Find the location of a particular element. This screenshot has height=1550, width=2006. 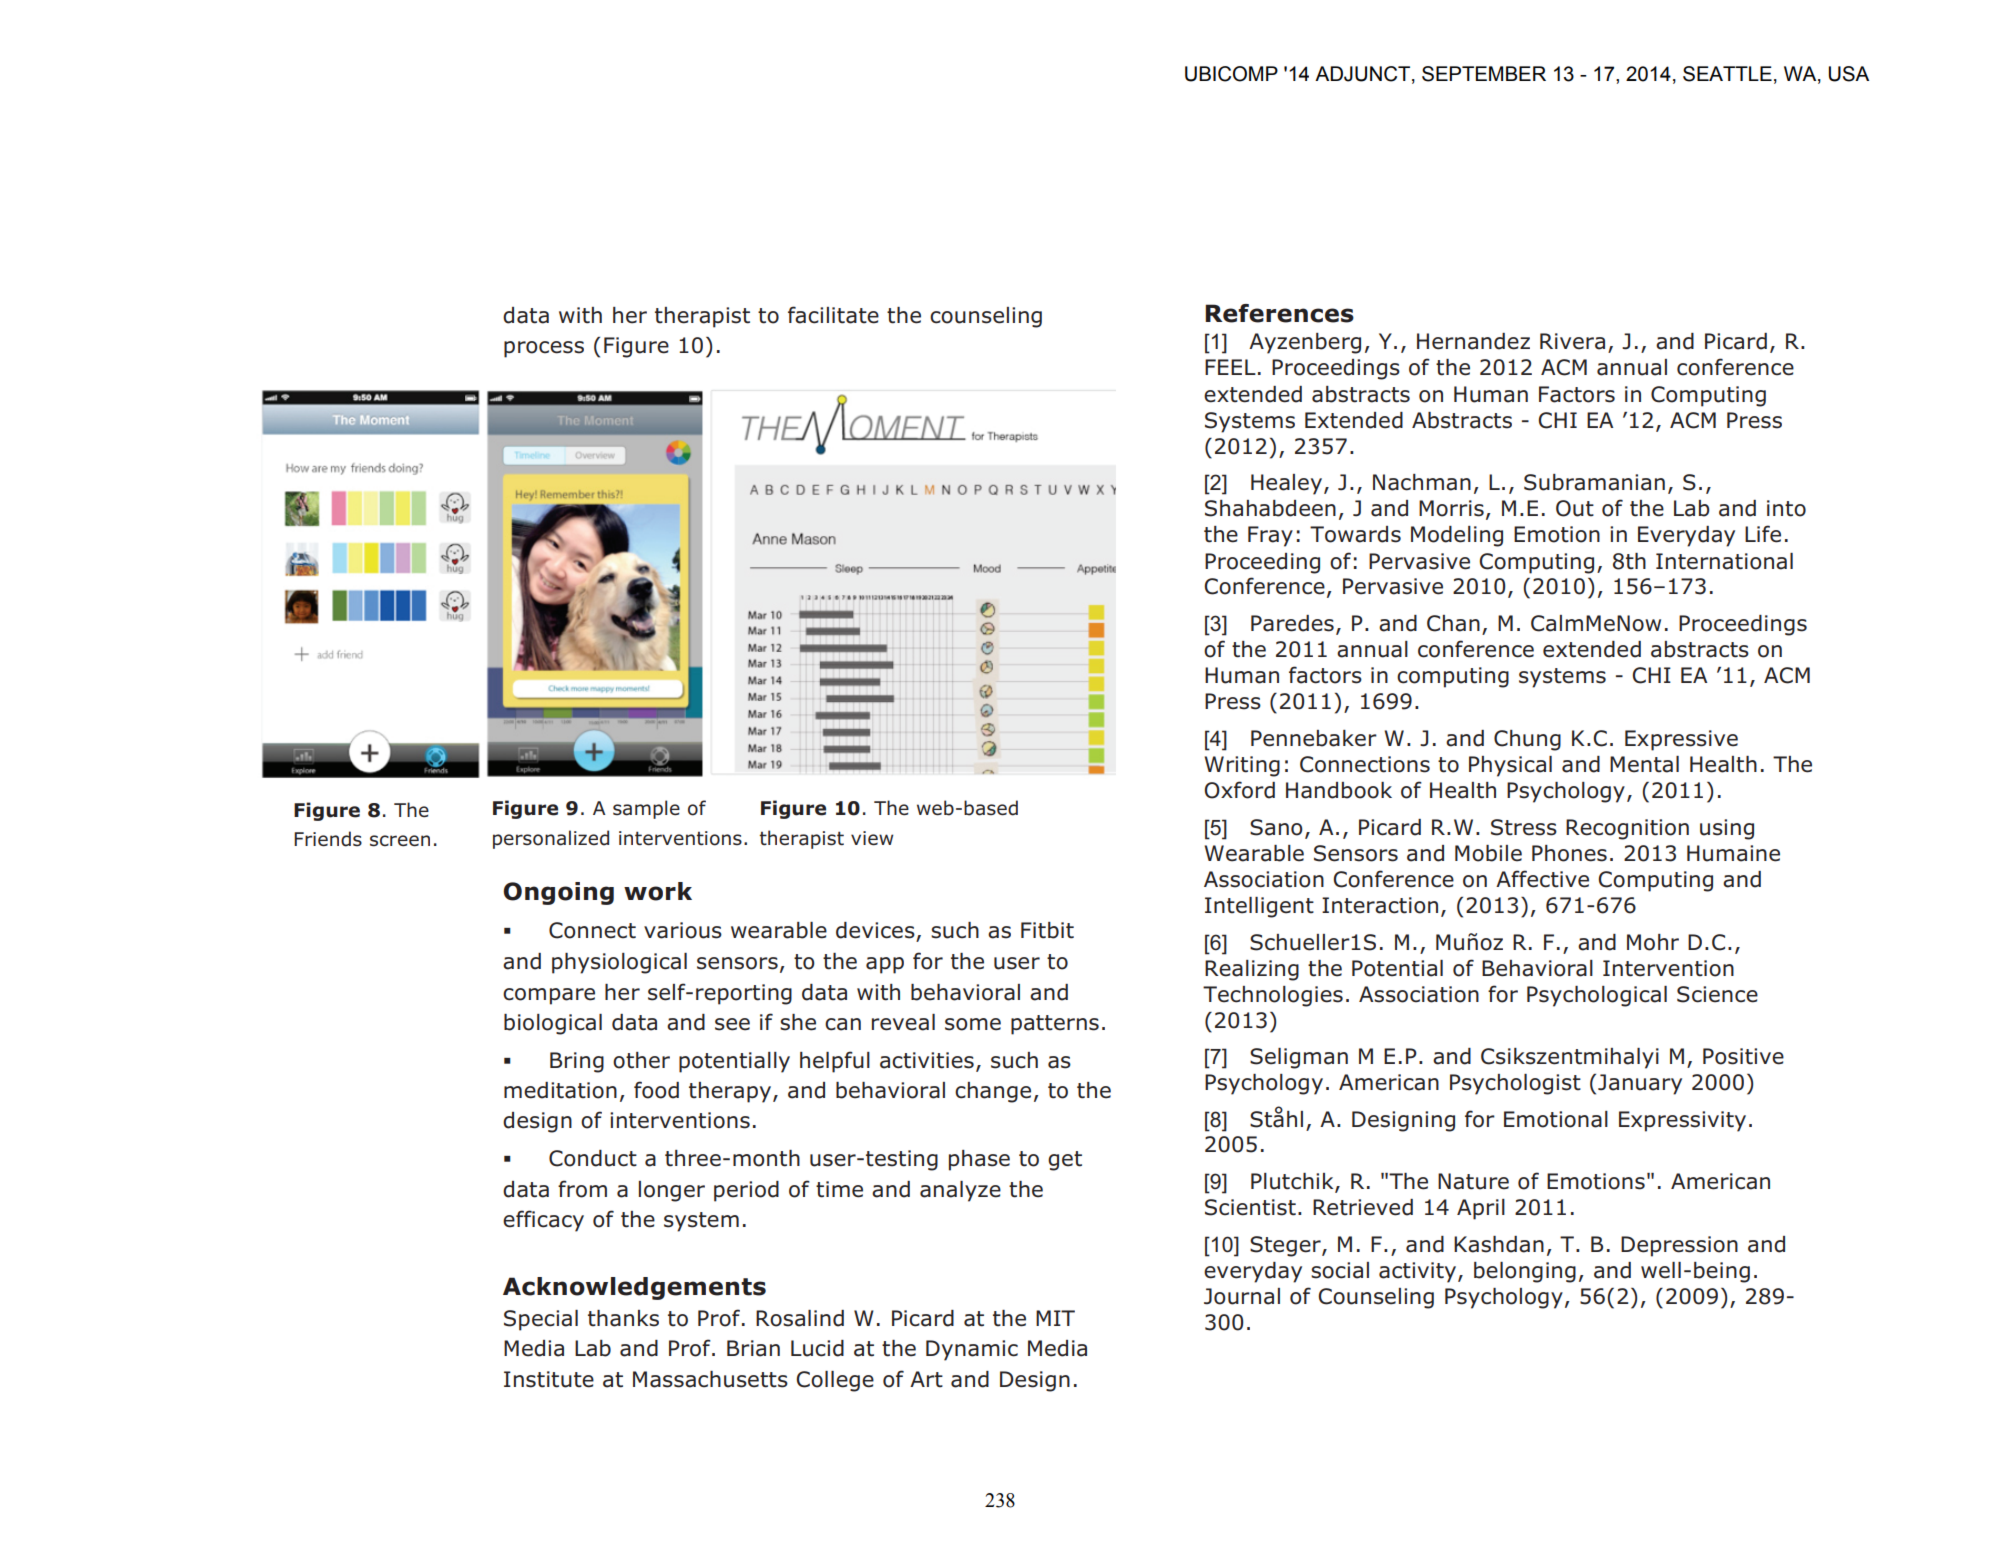

process is located at coordinates (544, 349).
